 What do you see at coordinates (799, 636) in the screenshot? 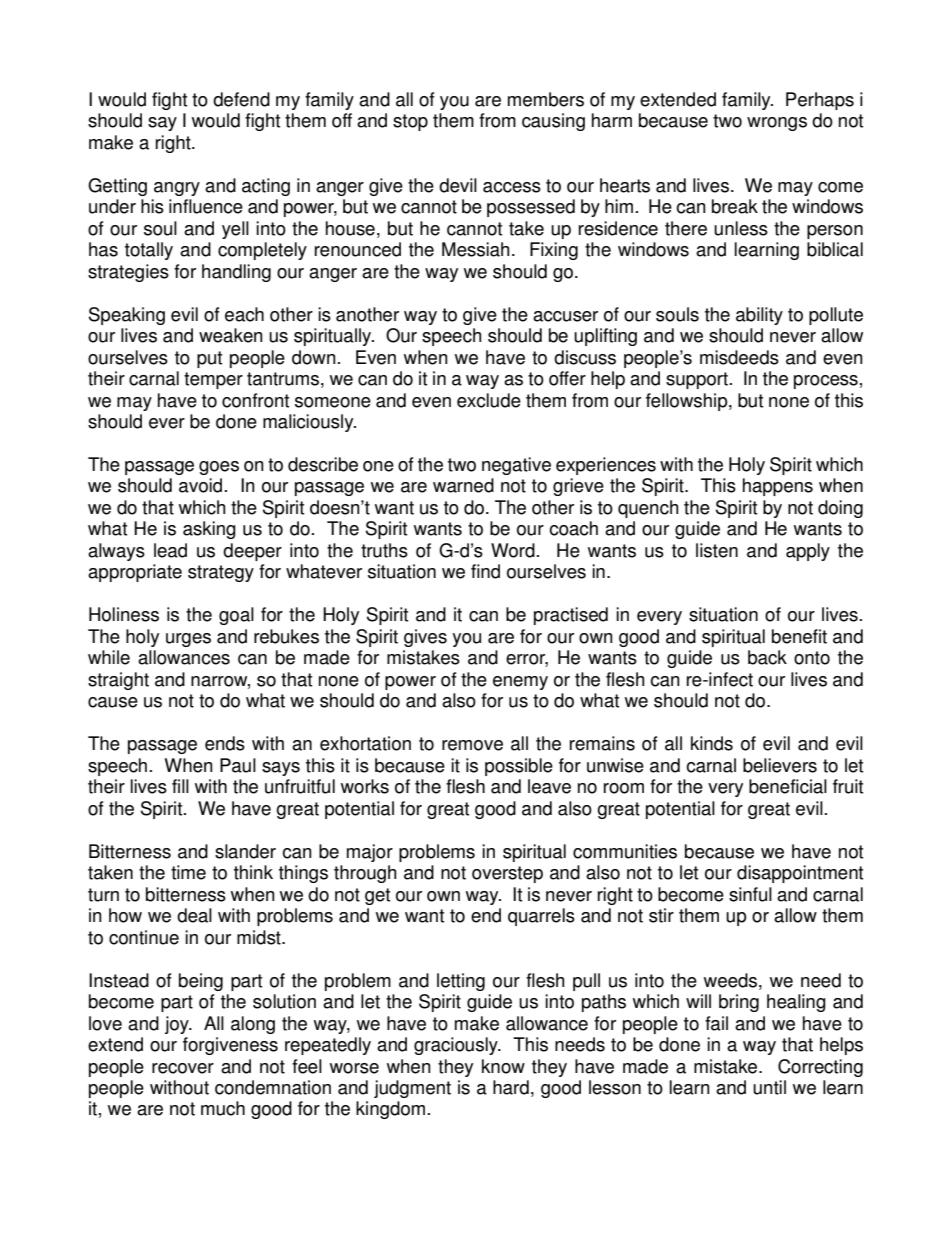
I see `benefit` at bounding box center [799, 636].
